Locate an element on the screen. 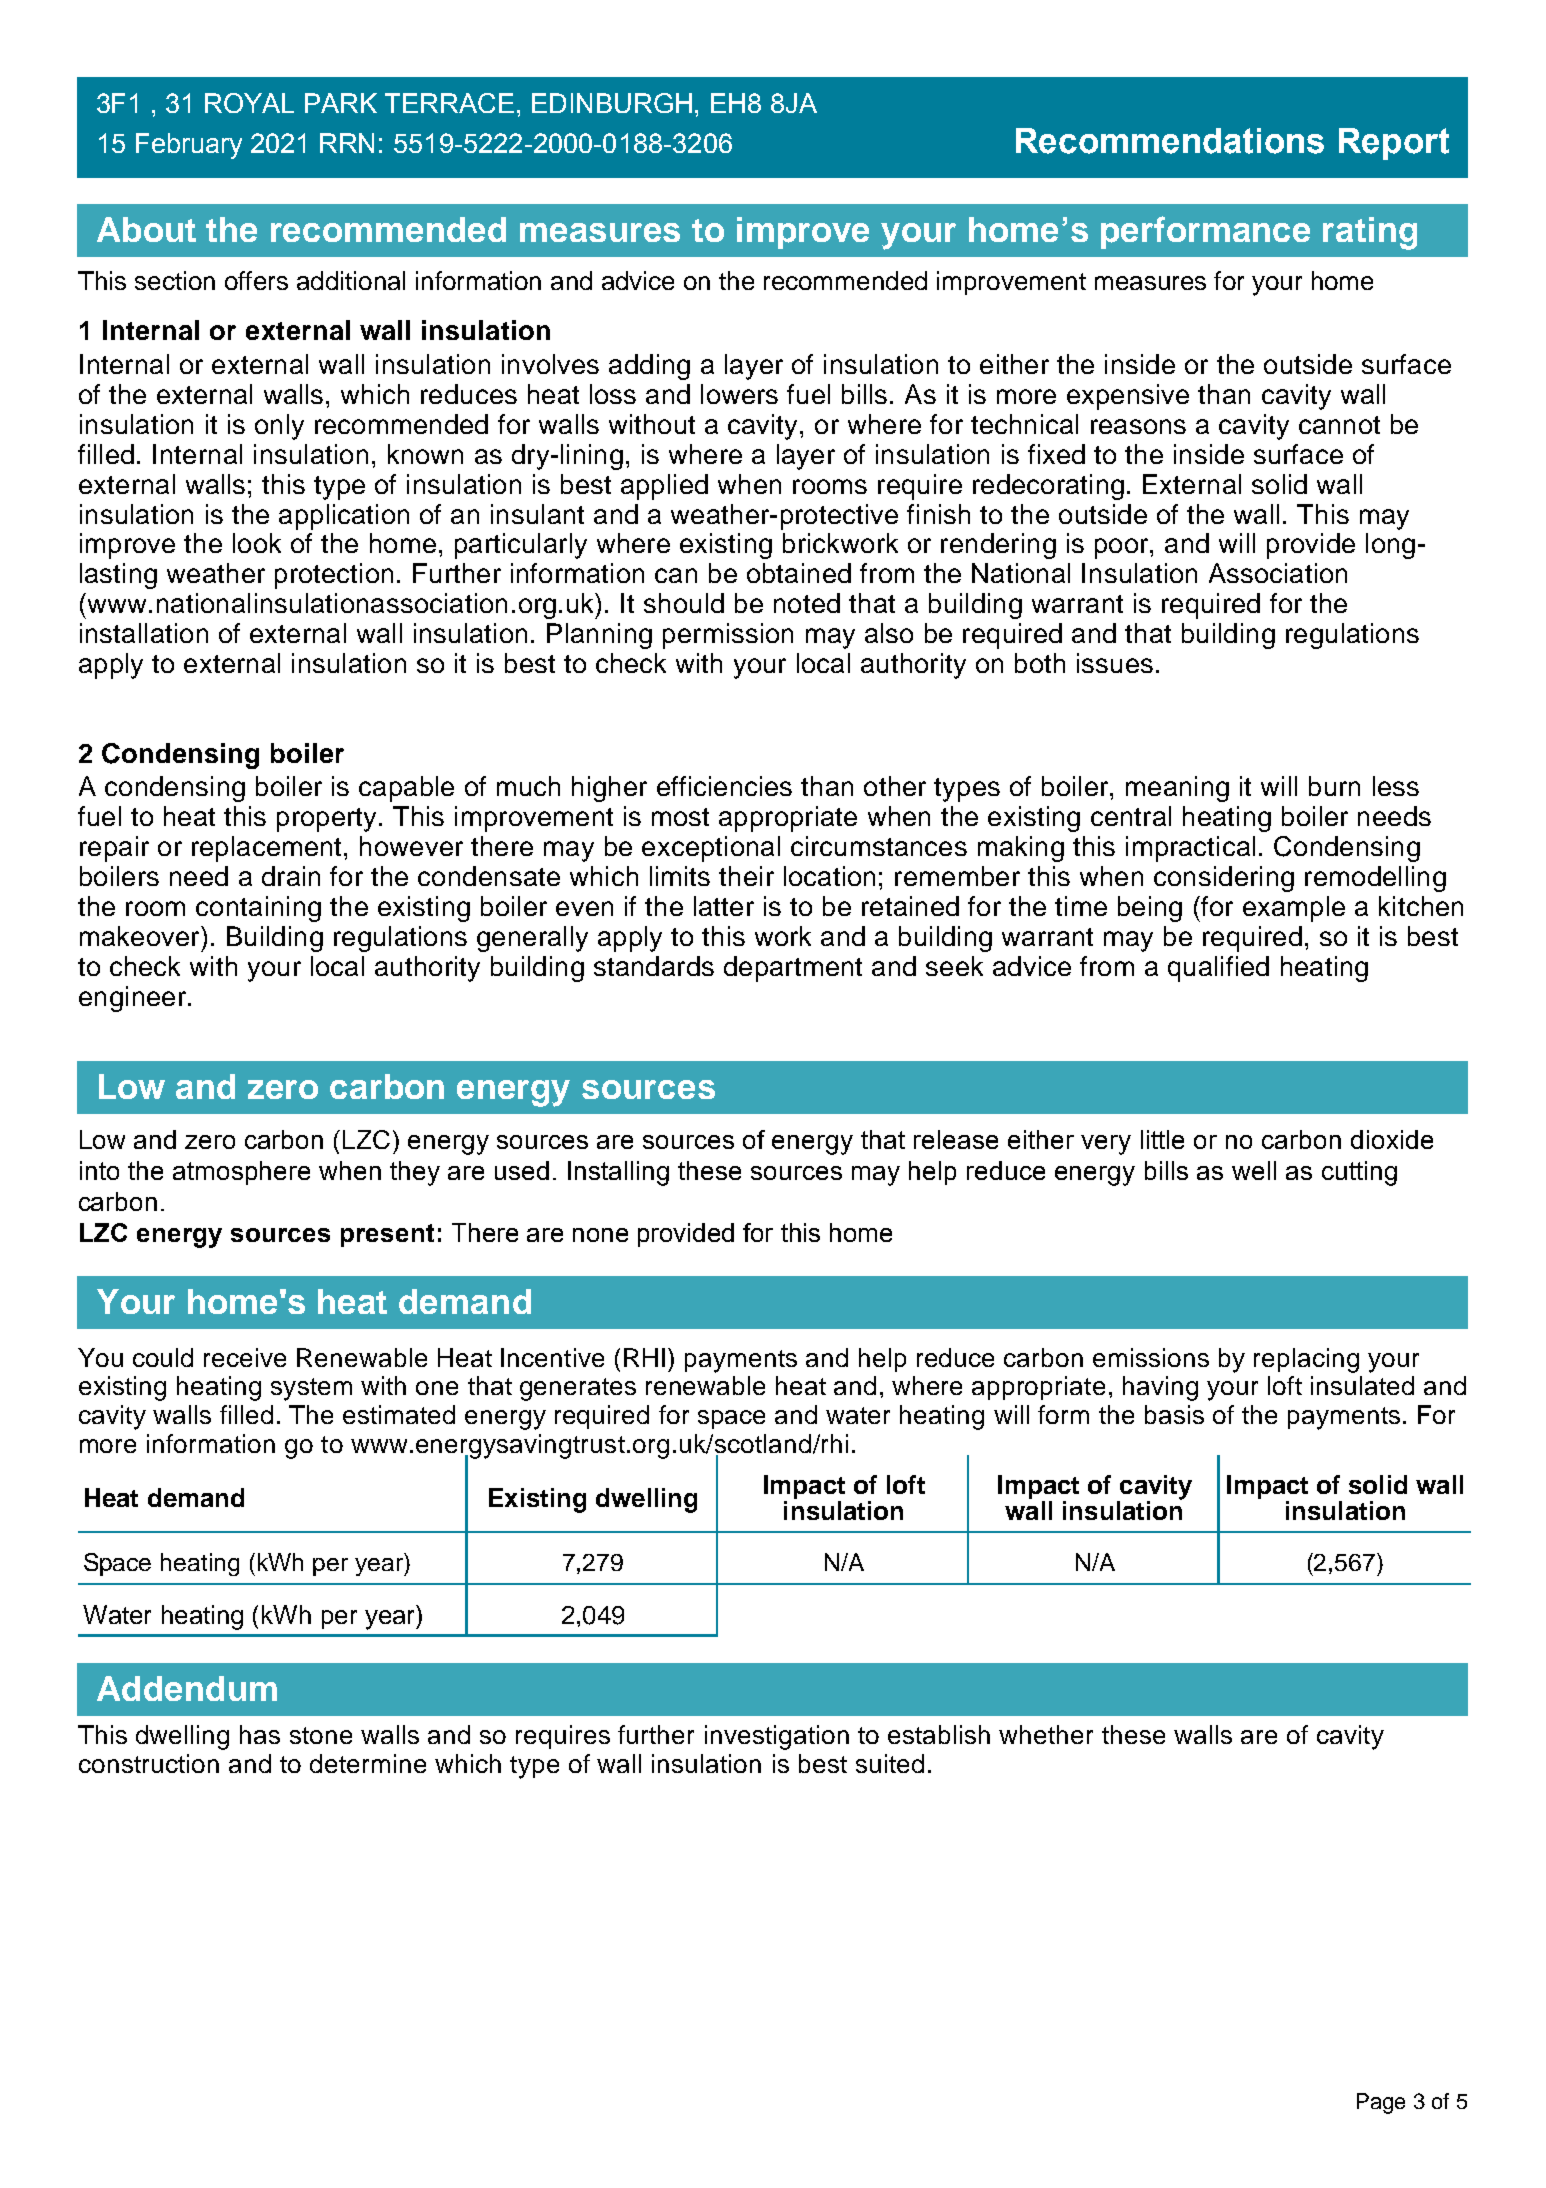  EDINBURGH is located at coordinates (612, 103).
